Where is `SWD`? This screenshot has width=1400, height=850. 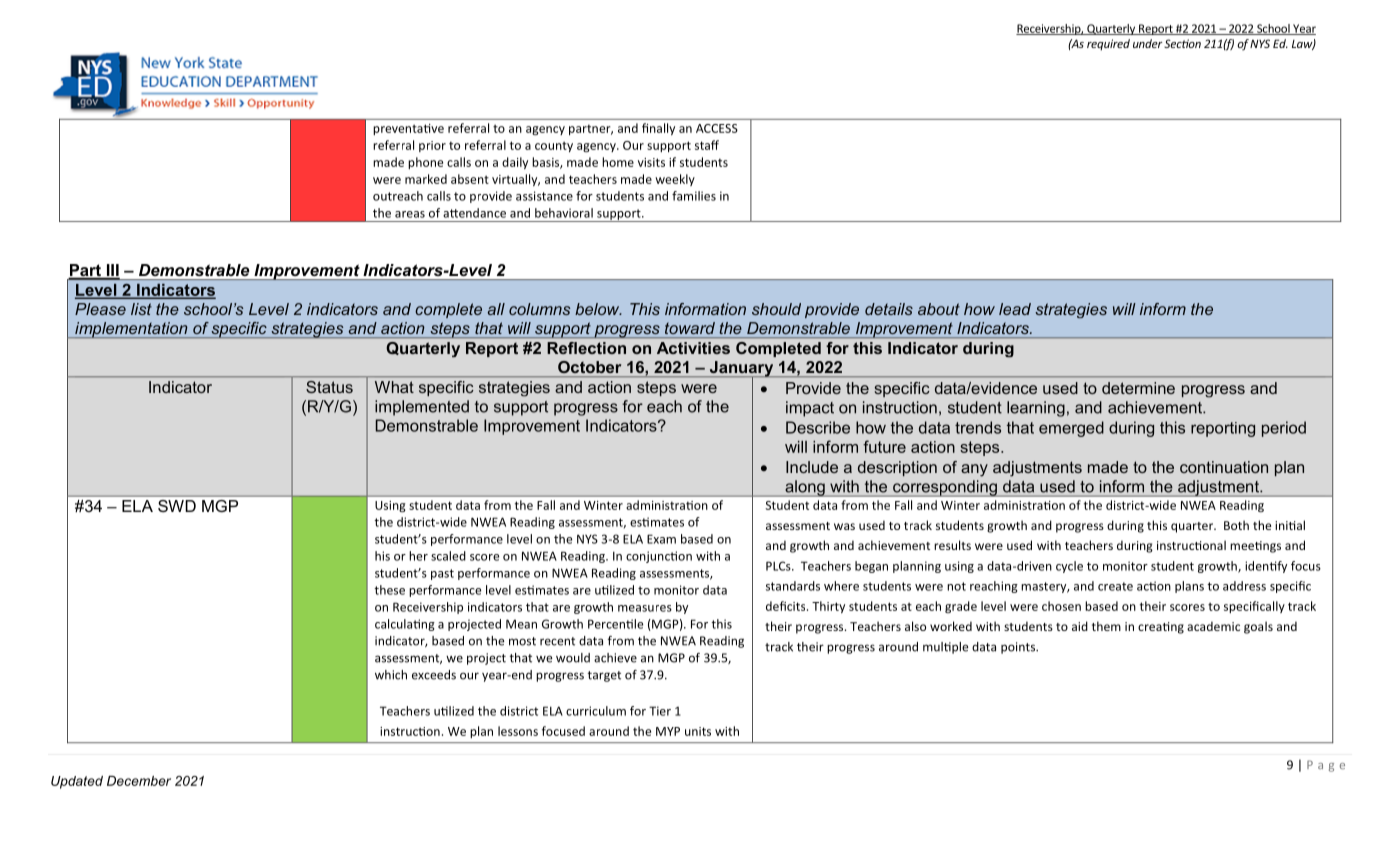 SWD is located at coordinates (177, 506).
